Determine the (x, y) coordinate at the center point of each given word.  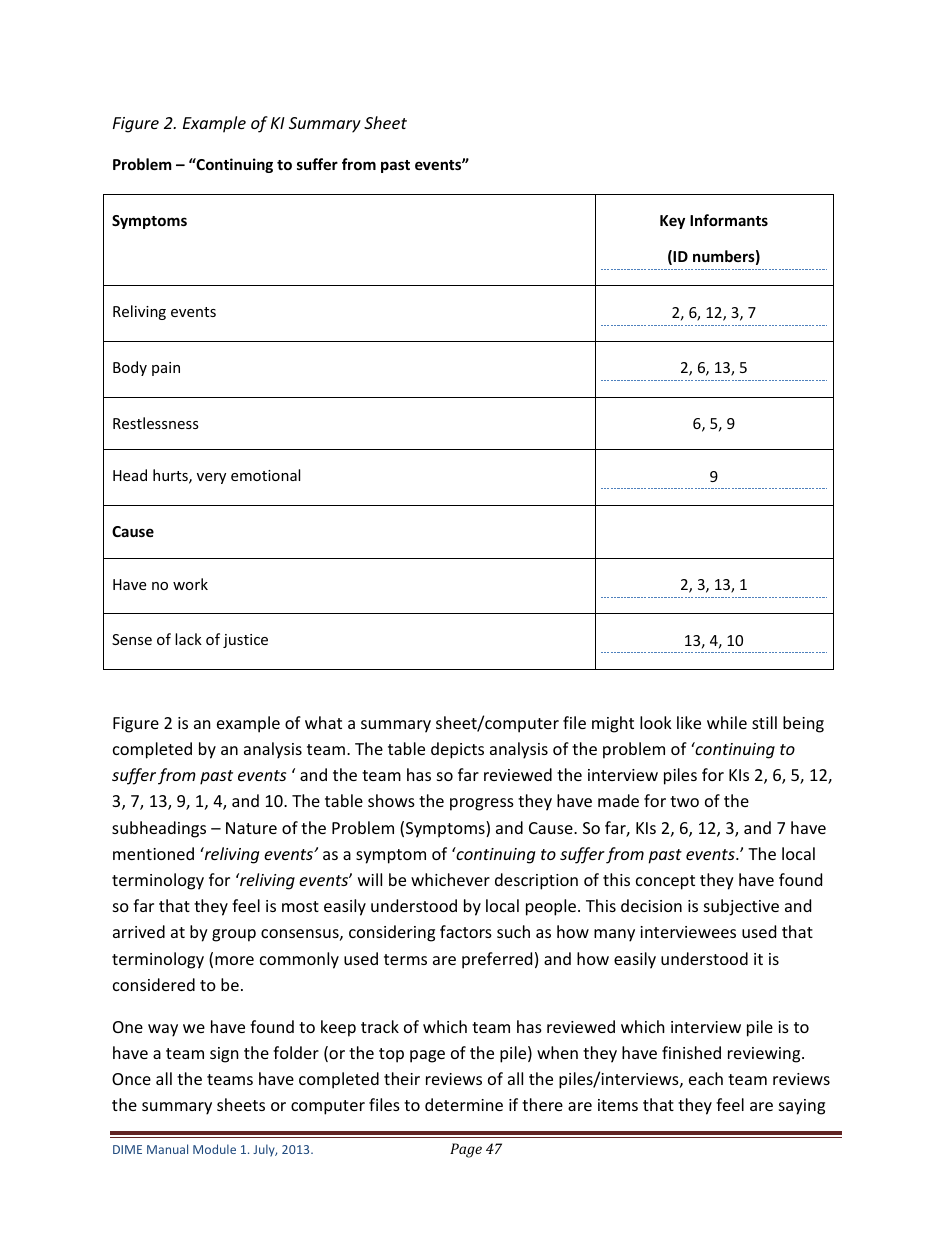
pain (166, 369)
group (234, 935)
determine (464, 1104)
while (727, 722)
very (211, 478)
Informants (729, 220)
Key (672, 222)
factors (466, 931)
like (689, 722)
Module (214, 1149)
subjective (741, 907)
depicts (457, 750)
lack (188, 639)
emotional (265, 475)
